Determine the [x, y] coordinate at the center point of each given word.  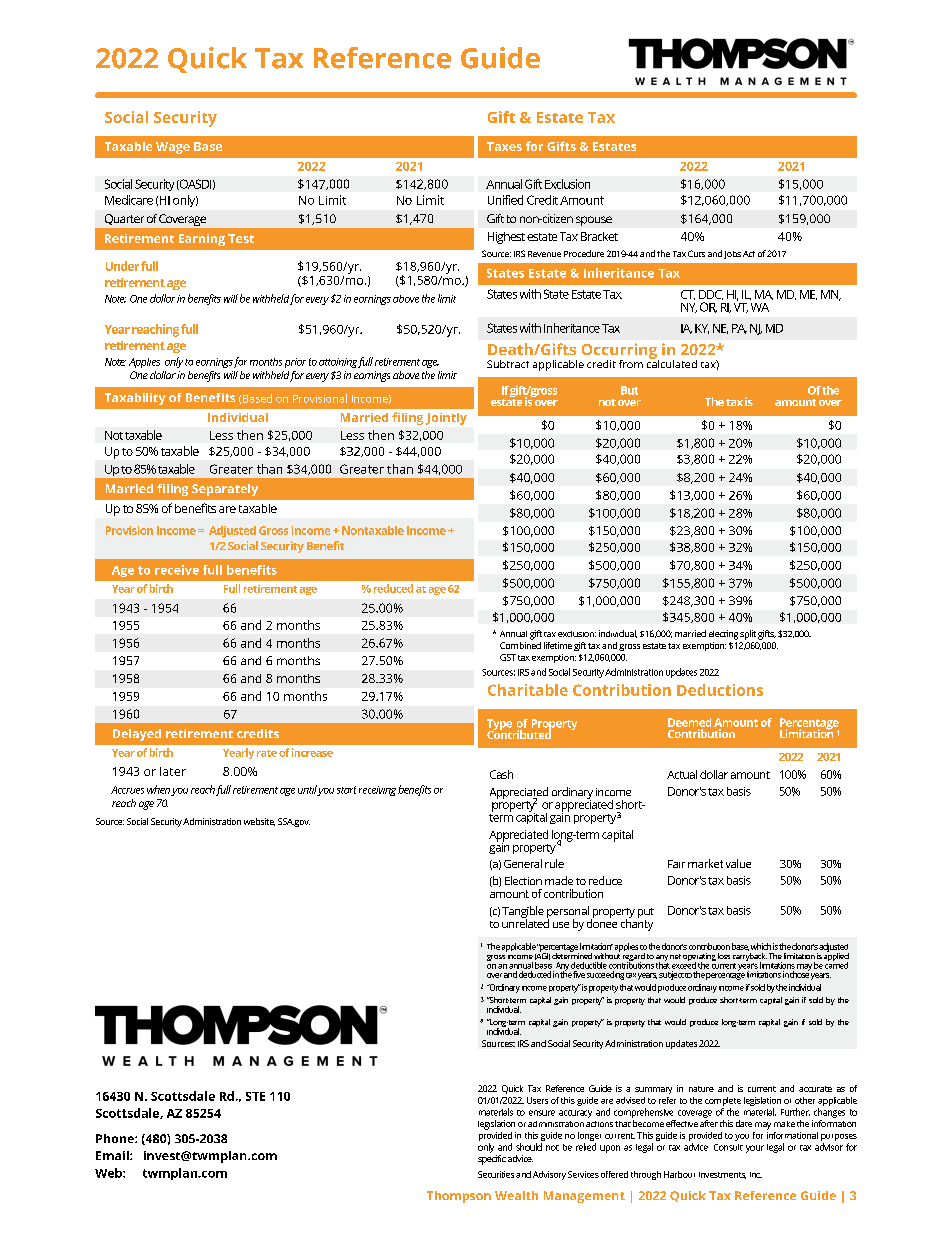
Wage [173, 148]
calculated [672, 362]
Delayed [137, 735]
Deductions [720, 690]
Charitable [528, 690]
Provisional [320, 398]
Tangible [523, 913]
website [259, 822]
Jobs [732, 255]
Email [113, 1155]
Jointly [446, 419]
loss [724, 956]
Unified [505, 200]
